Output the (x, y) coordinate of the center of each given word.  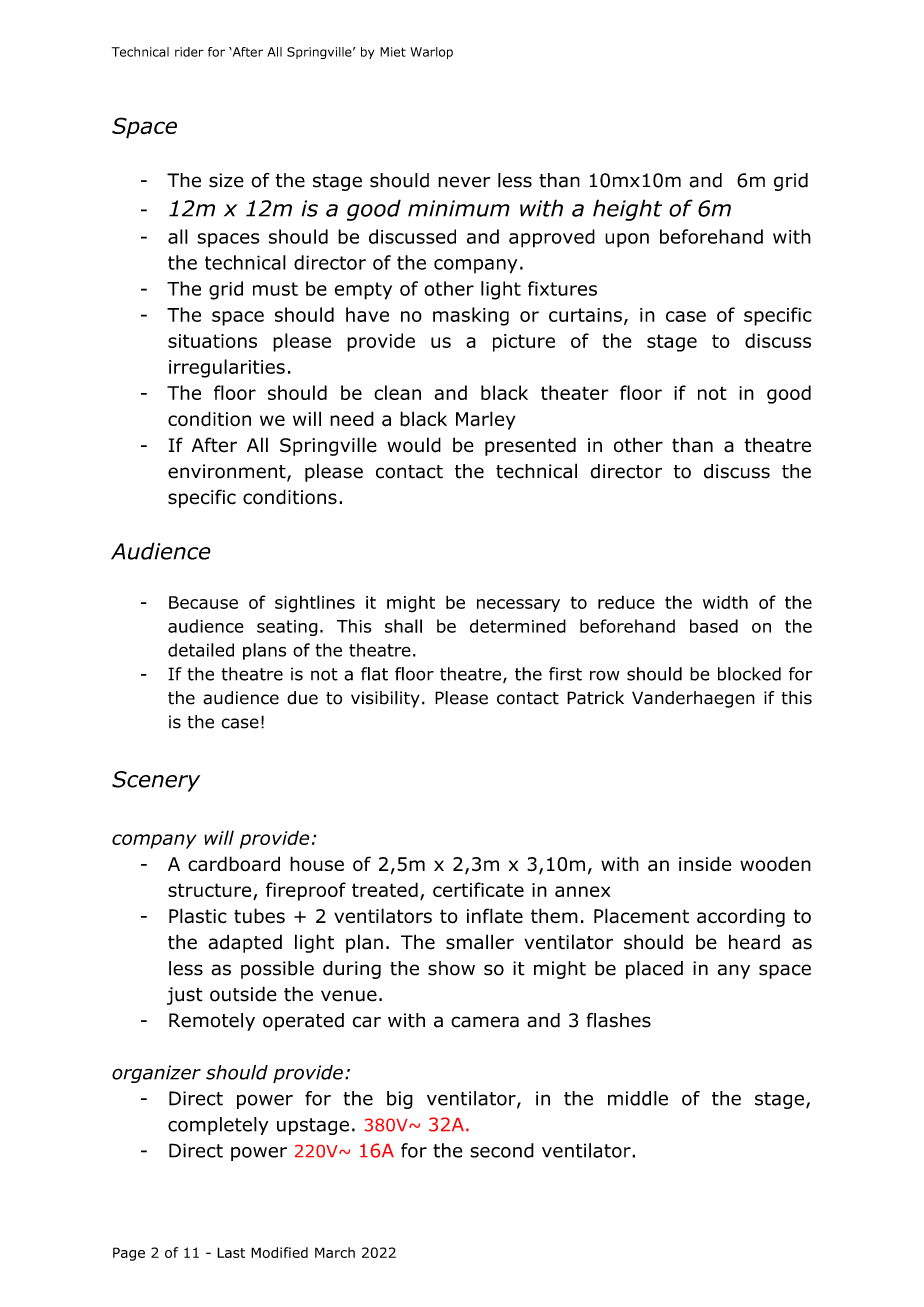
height (627, 210)
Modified (279, 1252)
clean (397, 392)
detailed (201, 650)
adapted (245, 943)
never (464, 182)
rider (189, 52)
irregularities (227, 368)
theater (575, 392)
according (741, 917)
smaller (480, 942)
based (714, 626)
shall (403, 626)
